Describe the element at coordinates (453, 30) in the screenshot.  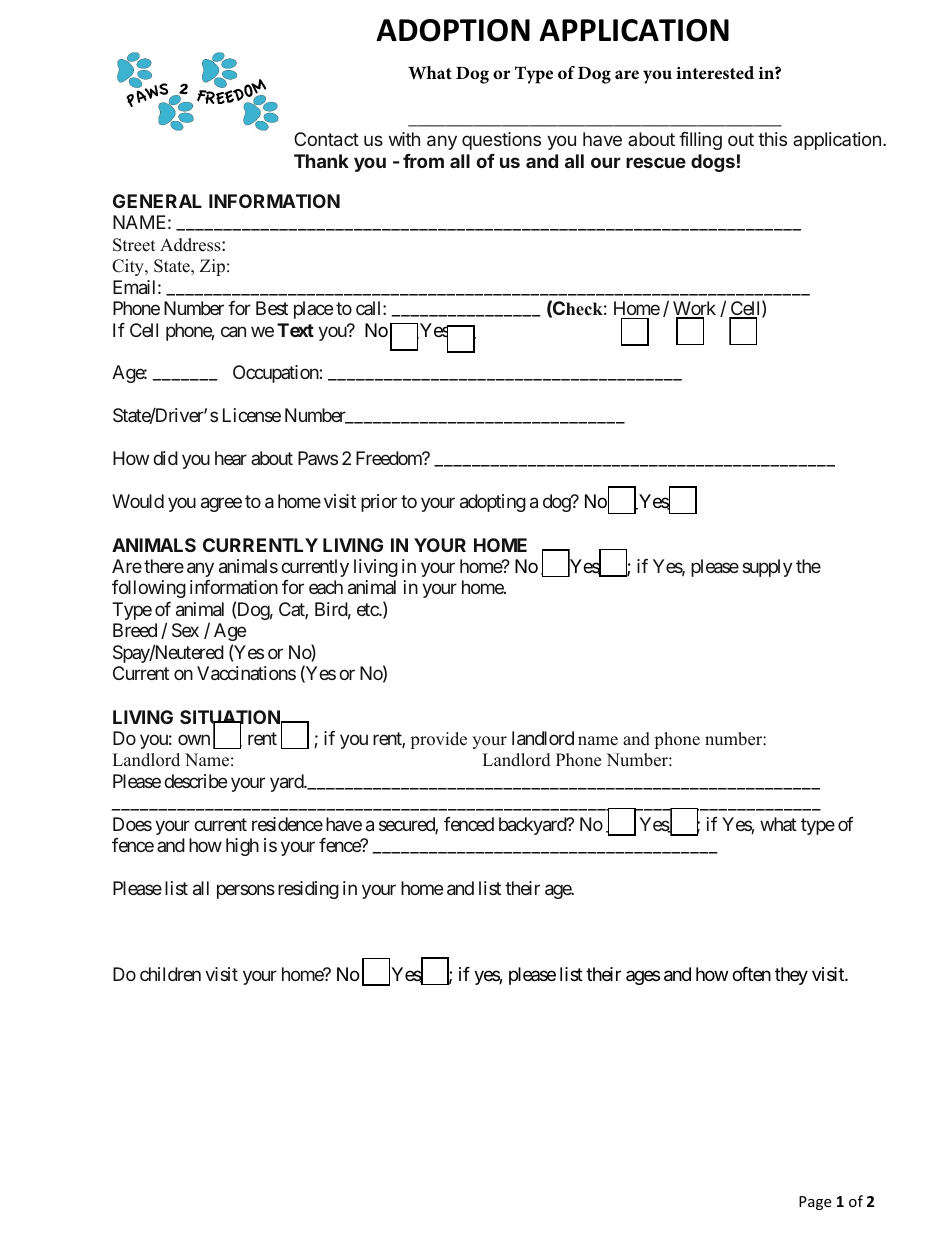
I see `ADOPTION` at that location.
